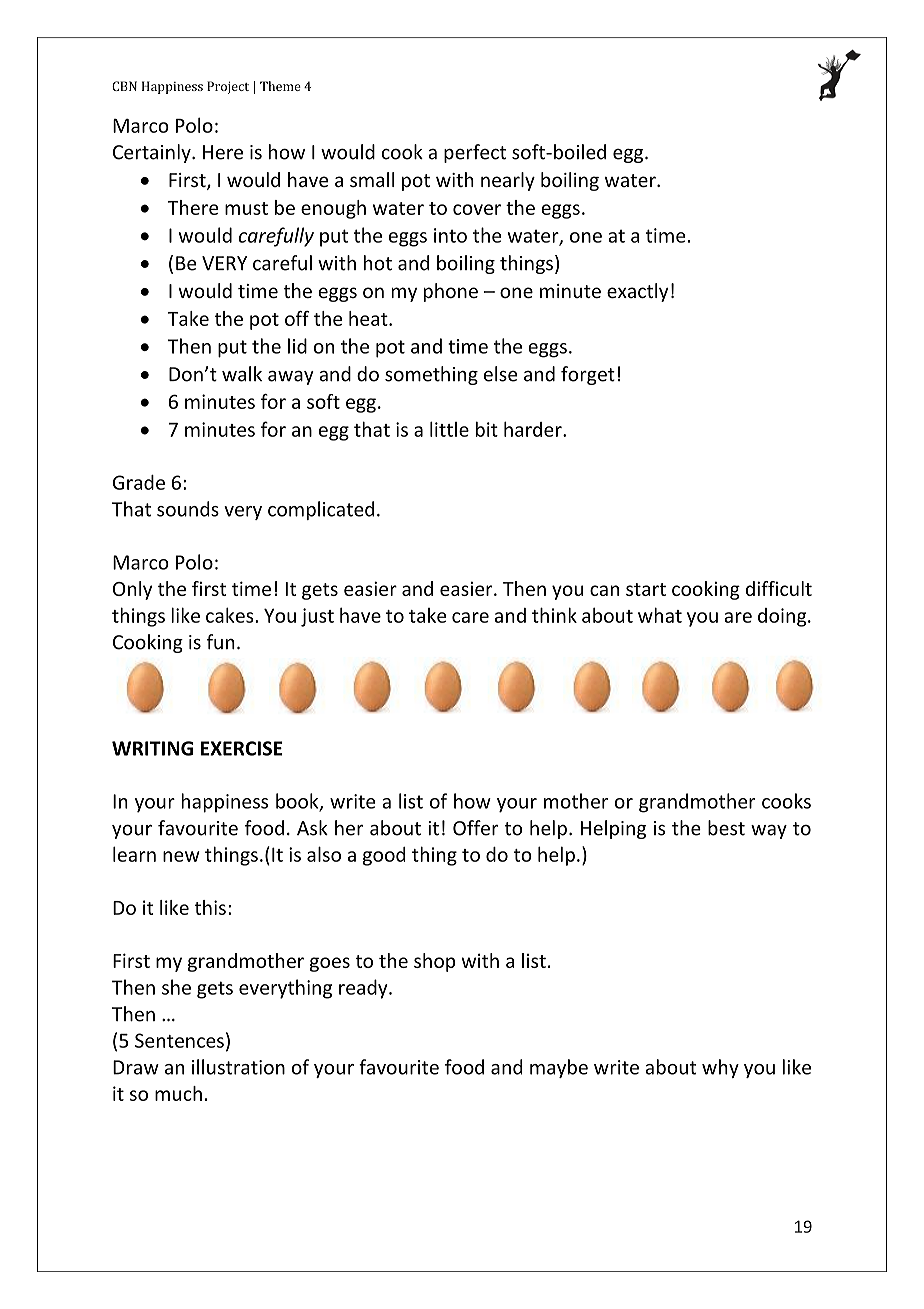 Image resolution: width=924 pixels, height=1309 pixels. What do you see at coordinates (476, 828) in the screenshot?
I see `Offer` at bounding box center [476, 828].
